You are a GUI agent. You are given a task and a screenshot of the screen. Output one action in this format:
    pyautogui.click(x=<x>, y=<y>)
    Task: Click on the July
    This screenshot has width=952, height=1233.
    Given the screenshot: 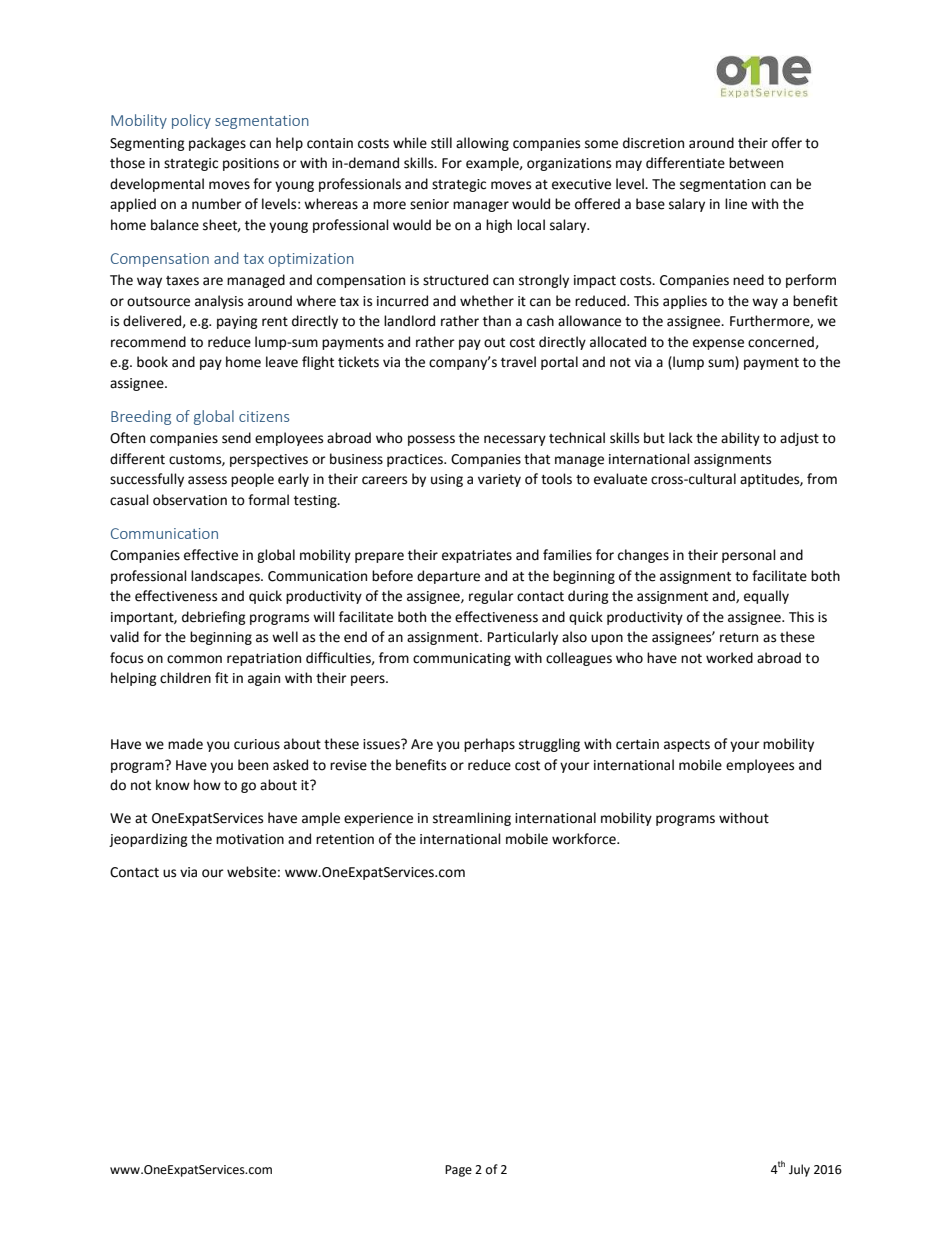 What is the action you would take?
    pyautogui.click(x=799, y=1170)
